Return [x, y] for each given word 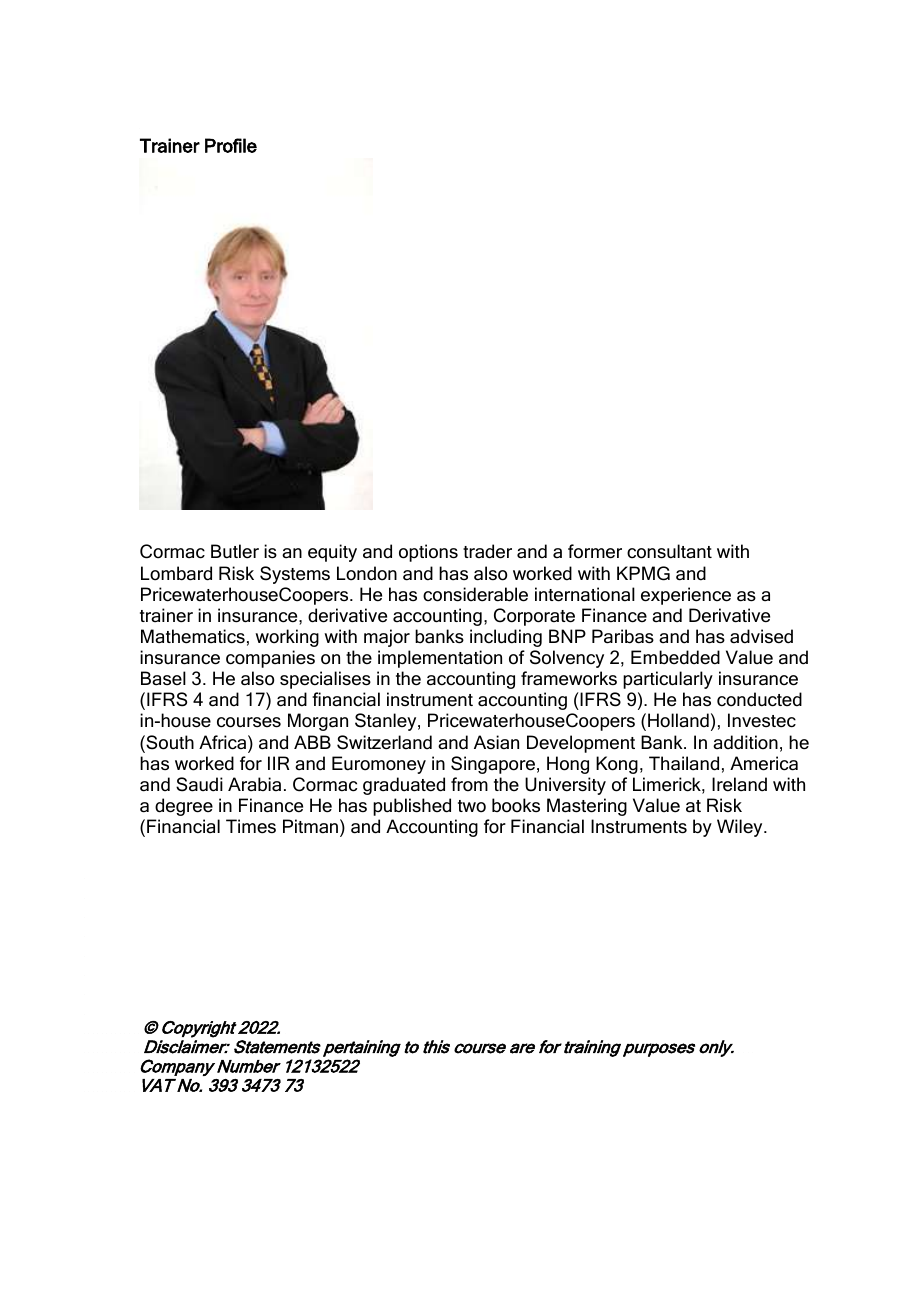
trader [487, 551]
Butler [235, 551]
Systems [295, 575]
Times [251, 826]
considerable [475, 594]
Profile [231, 145]
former [595, 551]
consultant [669, 551]
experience [686, 596]
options [428, 553]
